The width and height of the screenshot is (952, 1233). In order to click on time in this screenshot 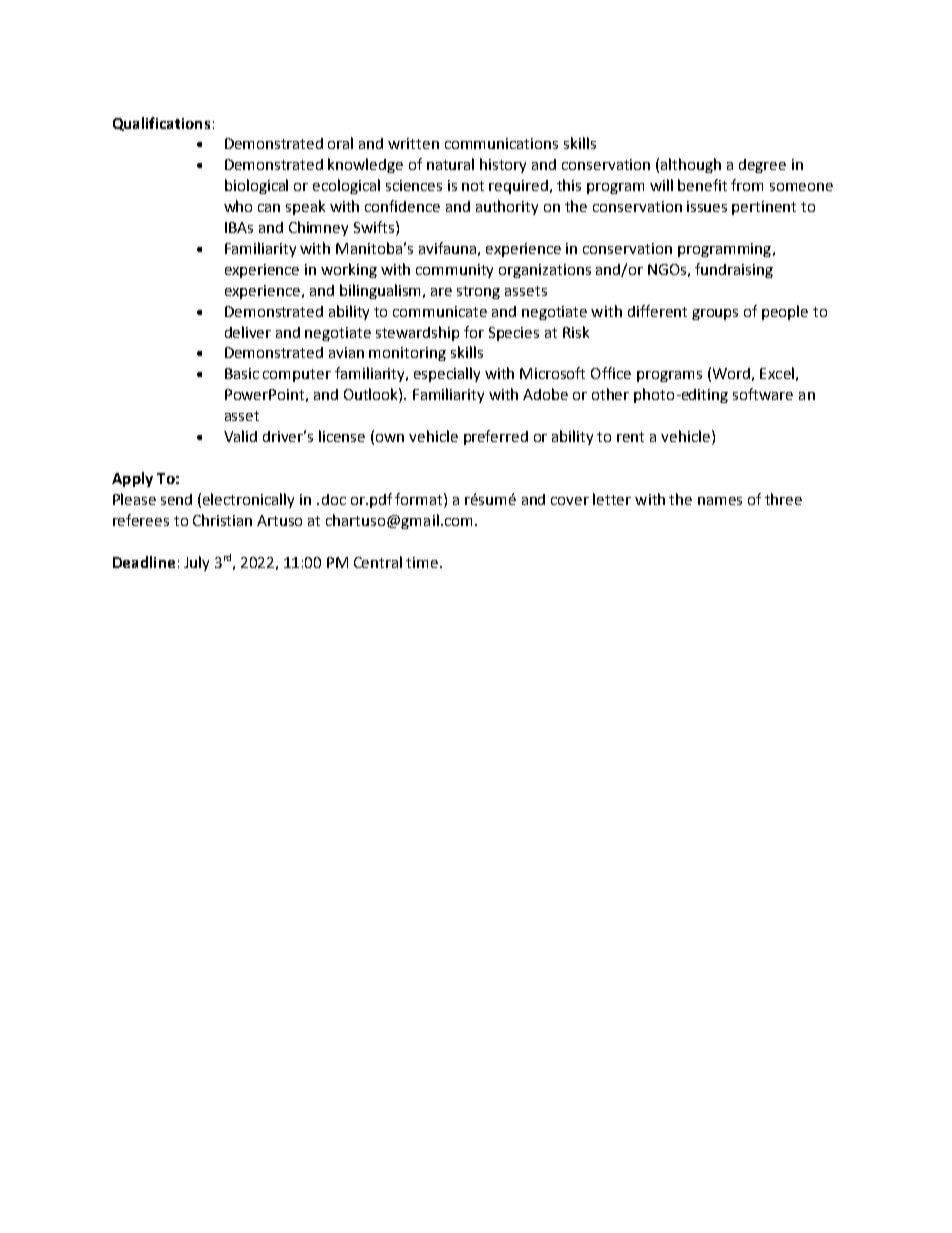, I will do `click(423, 562)`.
